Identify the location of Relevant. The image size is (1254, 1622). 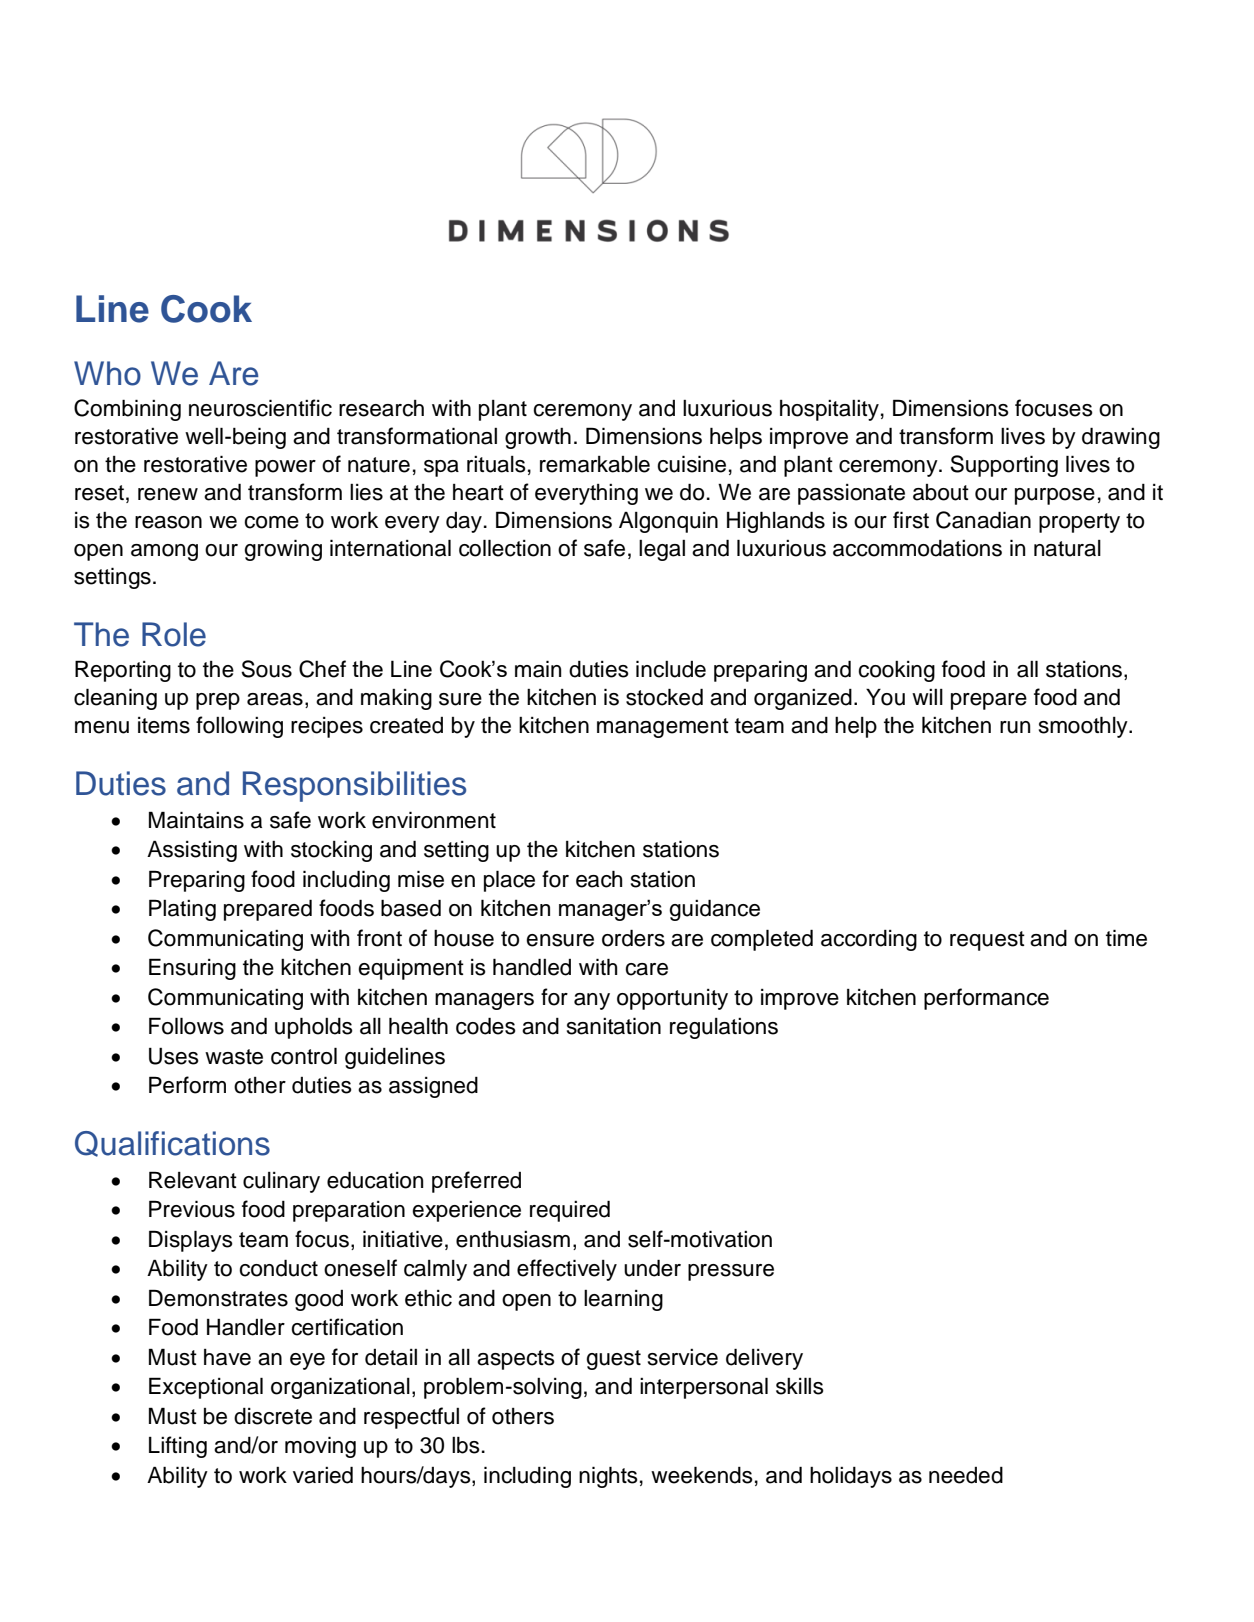
(193, 1180).
